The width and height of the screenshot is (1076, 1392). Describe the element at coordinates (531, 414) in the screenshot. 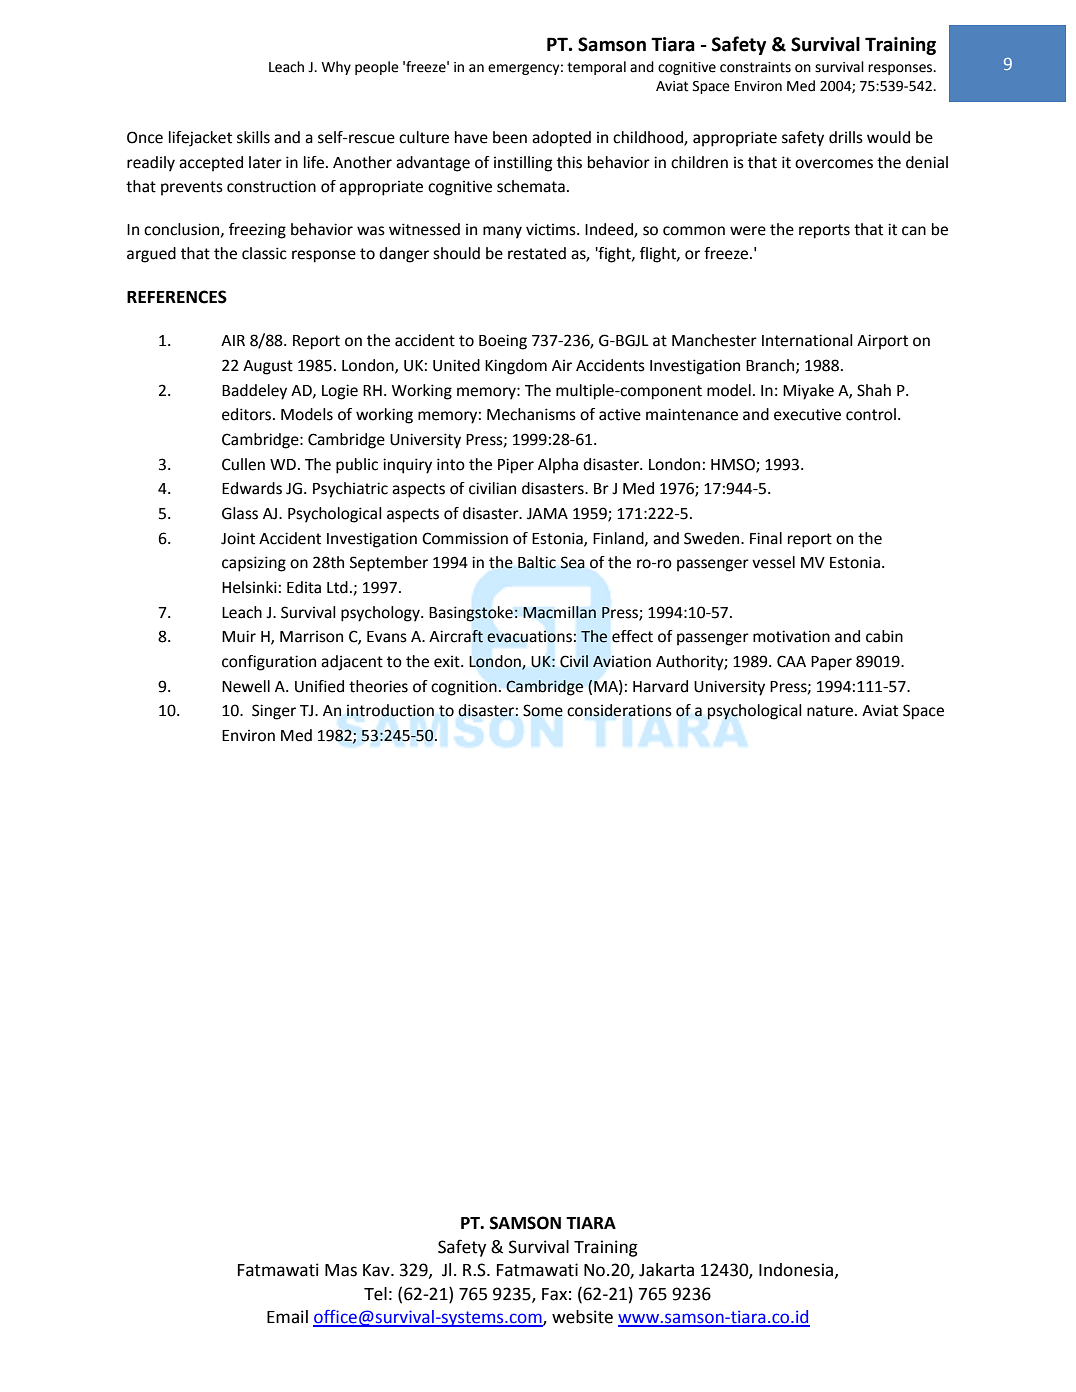

I see `Mechanisms` at that location.
